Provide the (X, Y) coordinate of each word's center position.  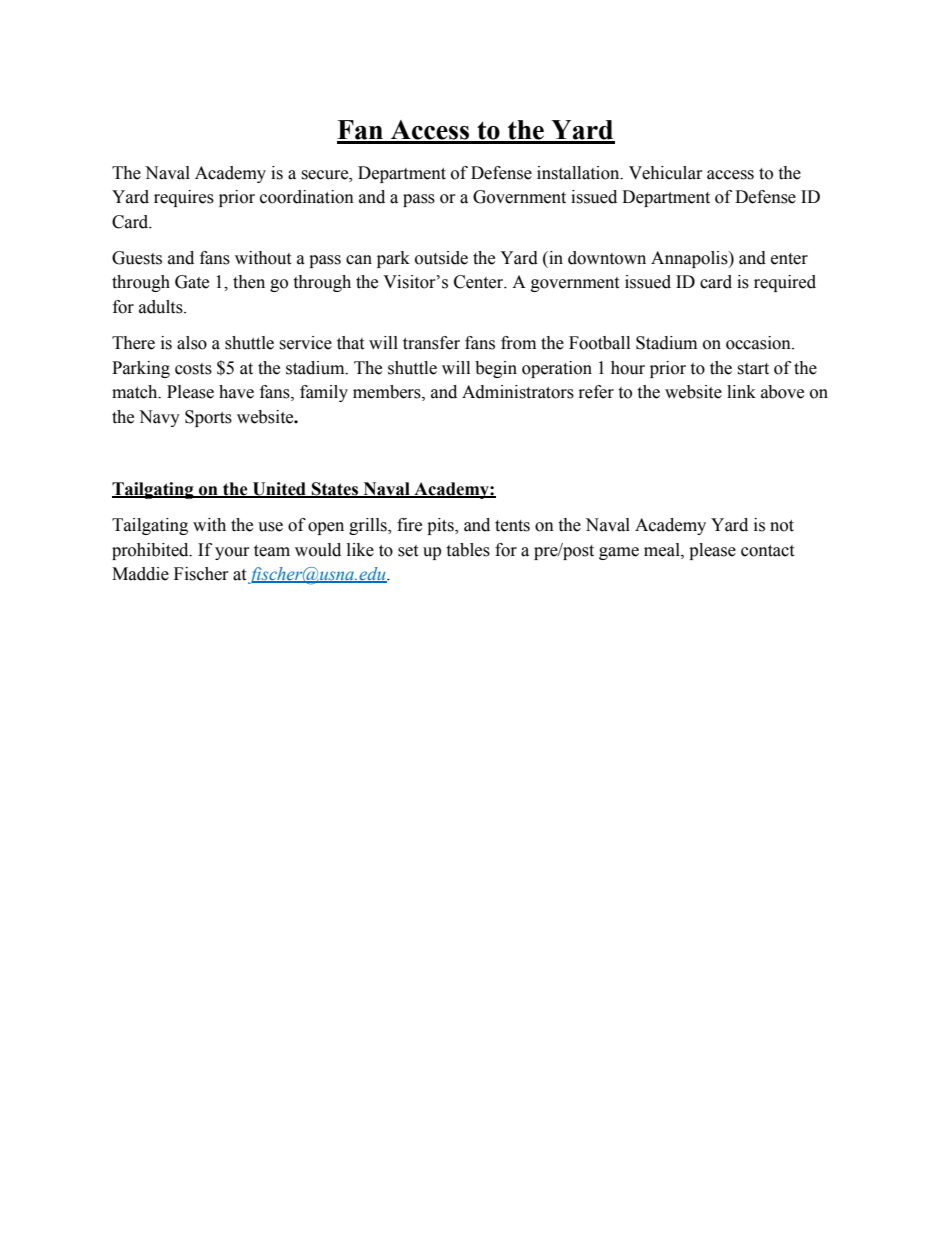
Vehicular (666, 173)
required (785, 283)
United (279, 490)
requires (184, 198)
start (753, 369)
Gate (192, 282)
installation (579, 173)
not (782, 526)
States (335, 490)
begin (496, 369)
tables (468, 550)
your (232, 553)
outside (441, 258)
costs (193, 369)
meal (663, 550)
